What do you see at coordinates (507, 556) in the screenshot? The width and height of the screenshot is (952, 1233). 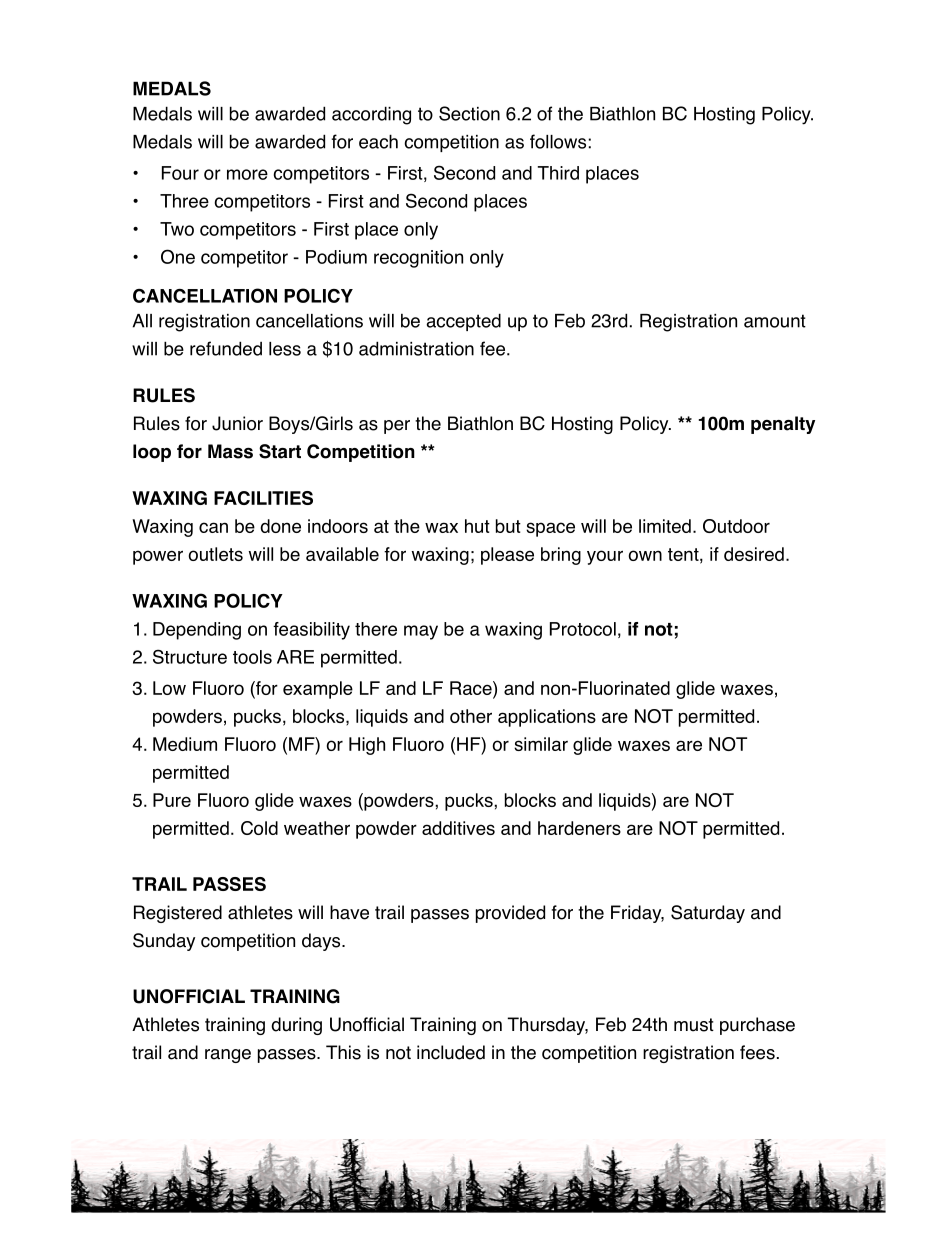 I see `please` at bounding box center [507, 556].
